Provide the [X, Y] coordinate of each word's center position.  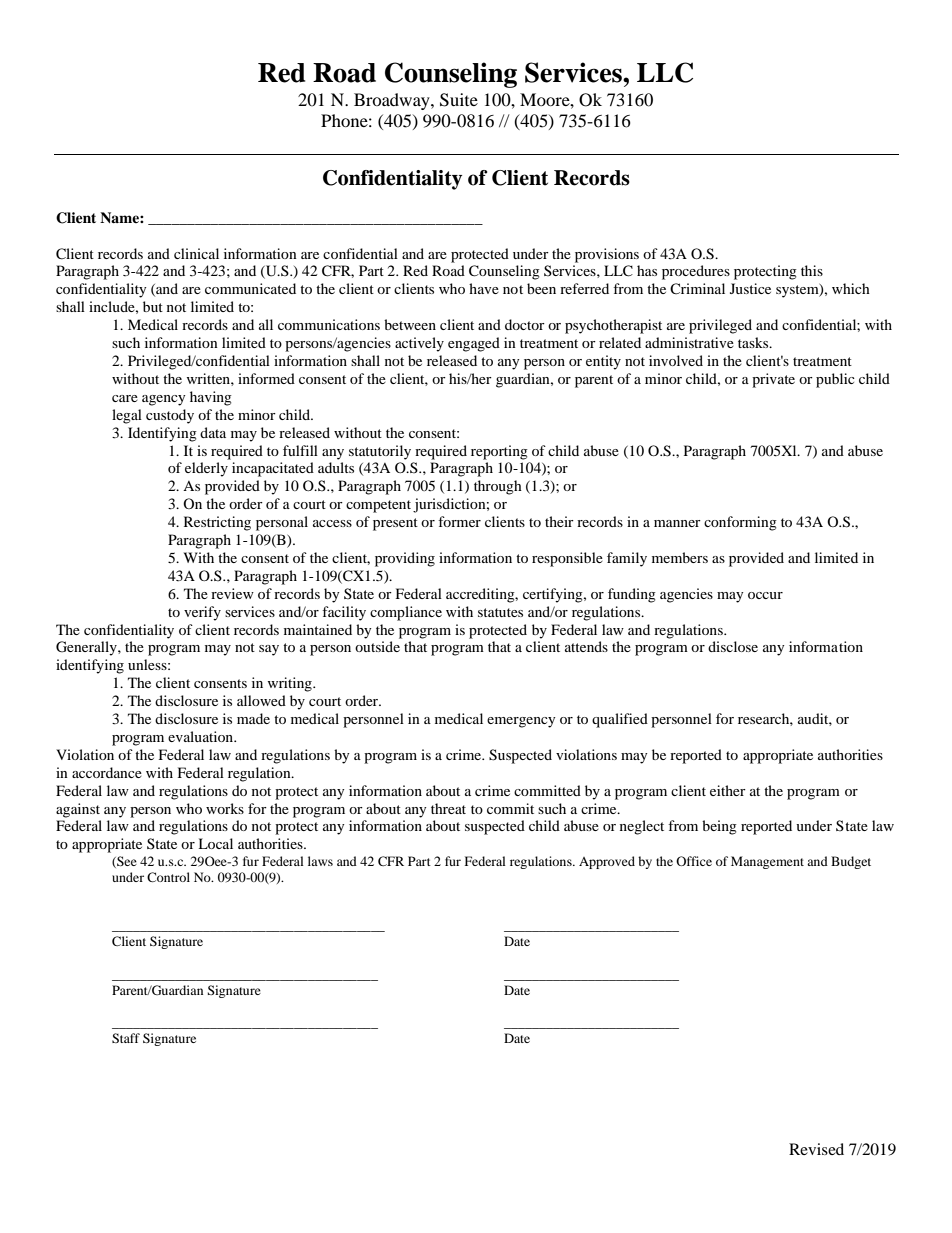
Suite [459, 100]
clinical [196, 253]
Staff [126, 1038]
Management [767, 862]
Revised [816, 1149]
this [812, 270]
